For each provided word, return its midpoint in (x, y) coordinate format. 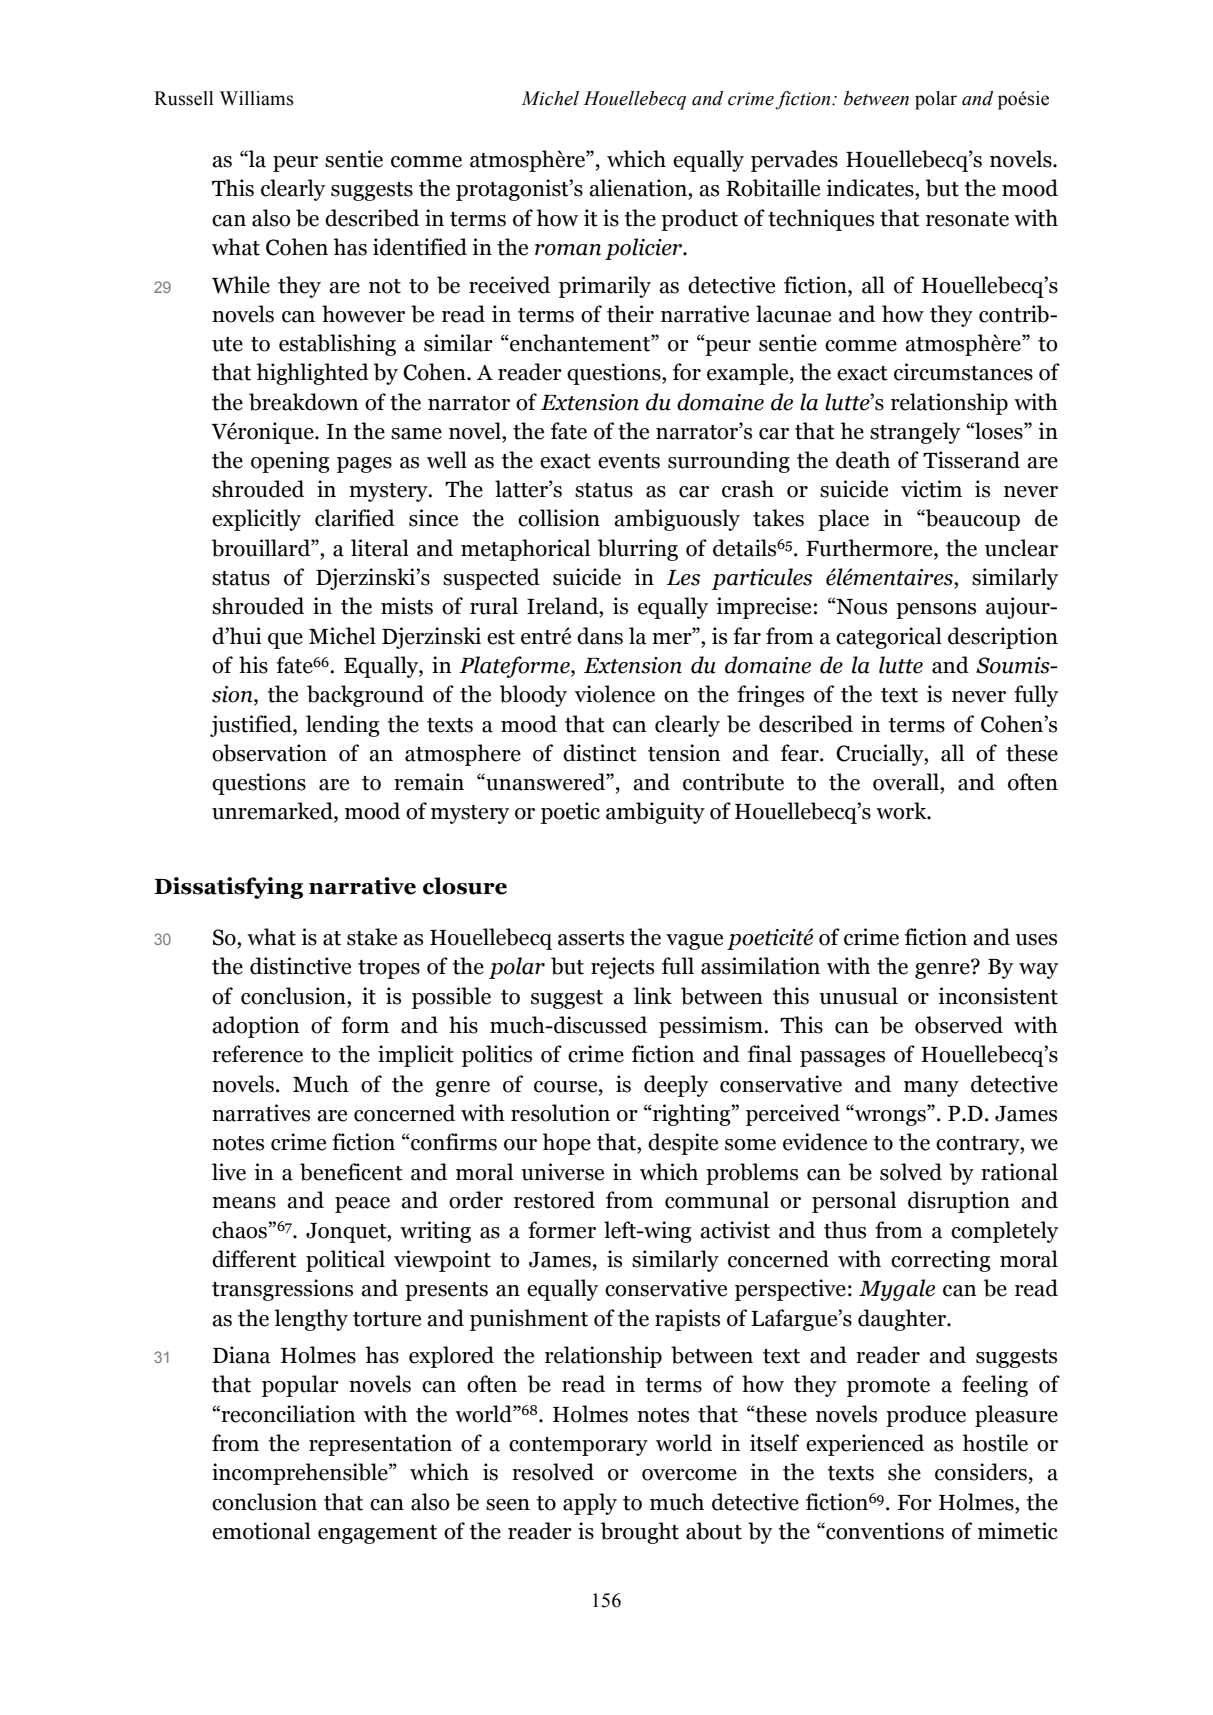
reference (257, 1054)
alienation (639, 188)
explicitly (256, 520)
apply (590, 1504)
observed (959, 1025)
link (653, 995)
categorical (889, 638)
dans (600, 636)
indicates (871, 188)
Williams (257, 98)
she (904, 1472)
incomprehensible (301, 1474)
